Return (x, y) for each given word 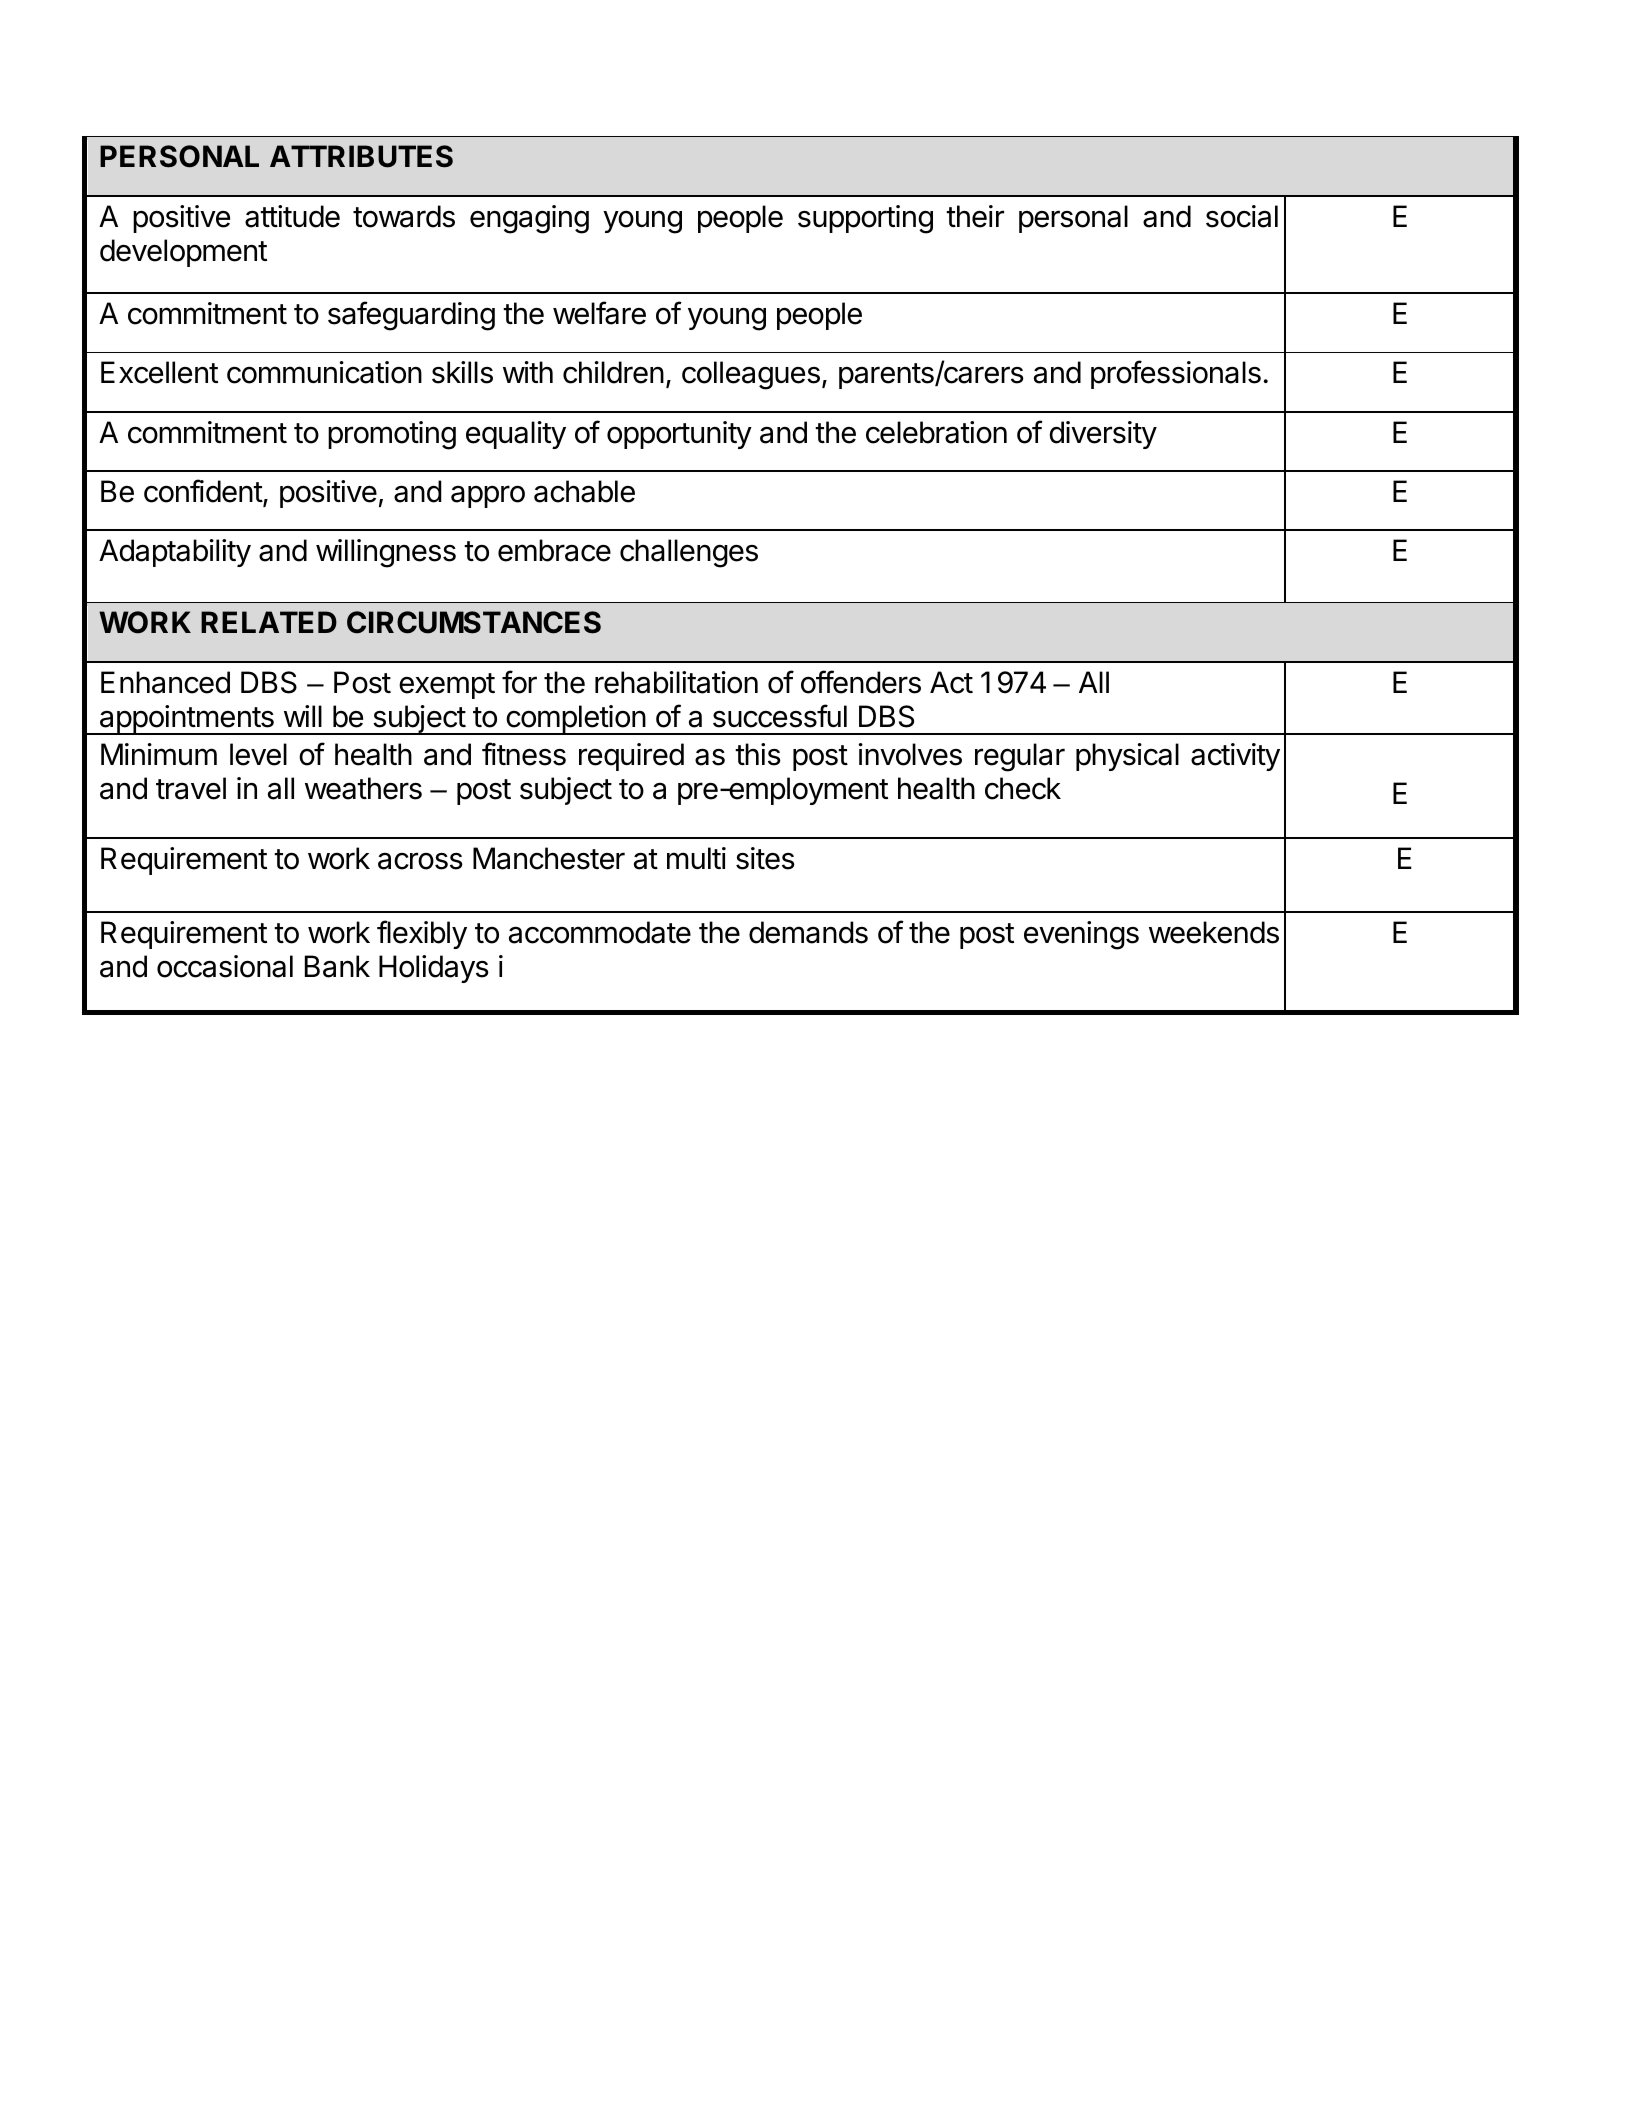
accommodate (600, 932)
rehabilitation (676, 682)
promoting (392, 435)
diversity (1103, 435)
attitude (292, 216)
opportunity (679, 435)
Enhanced (165, 682)
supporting (865, 219)
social (1242, 216)
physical (1127, 757)
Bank (337, 966)
